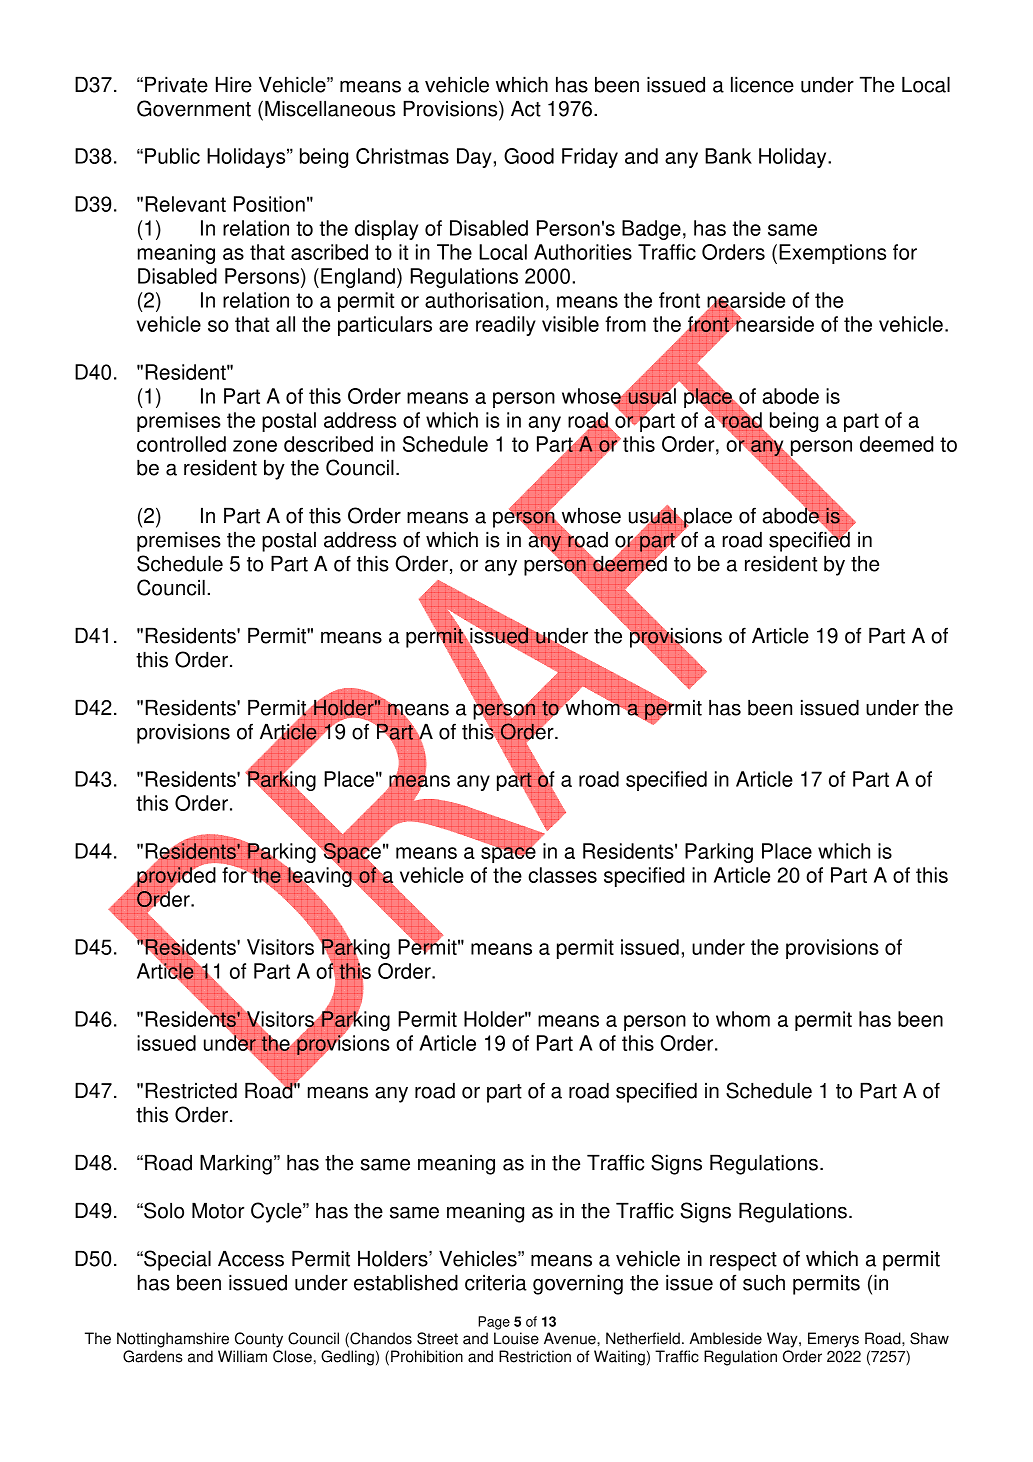 Image resolution: width=1033 pixels, height=1462 pixels. What do you see at coordinates (506, 326) in the document?
I see `readily` at bounding box center [506, 326].
